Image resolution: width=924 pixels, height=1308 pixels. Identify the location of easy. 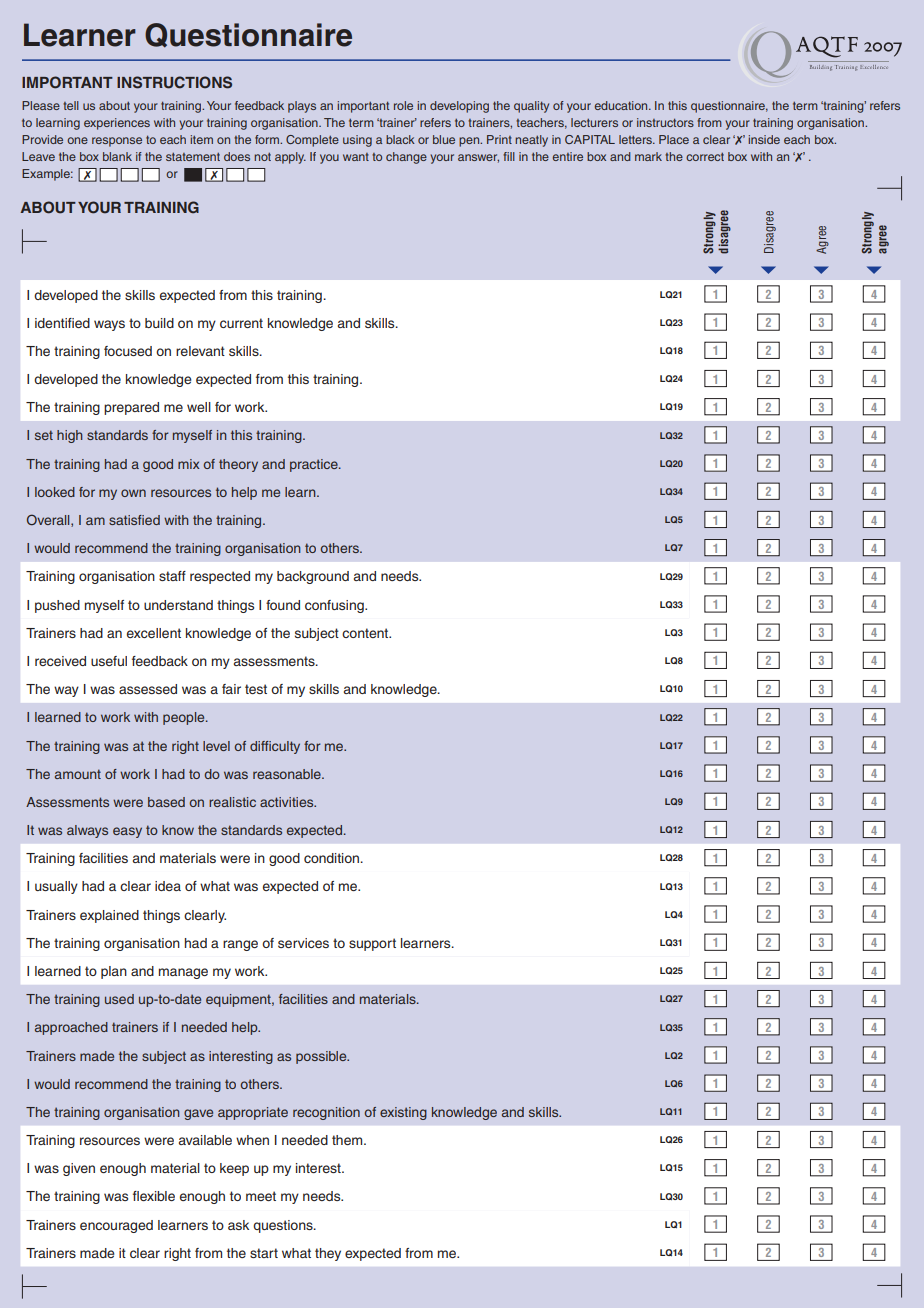
(127, 832).
